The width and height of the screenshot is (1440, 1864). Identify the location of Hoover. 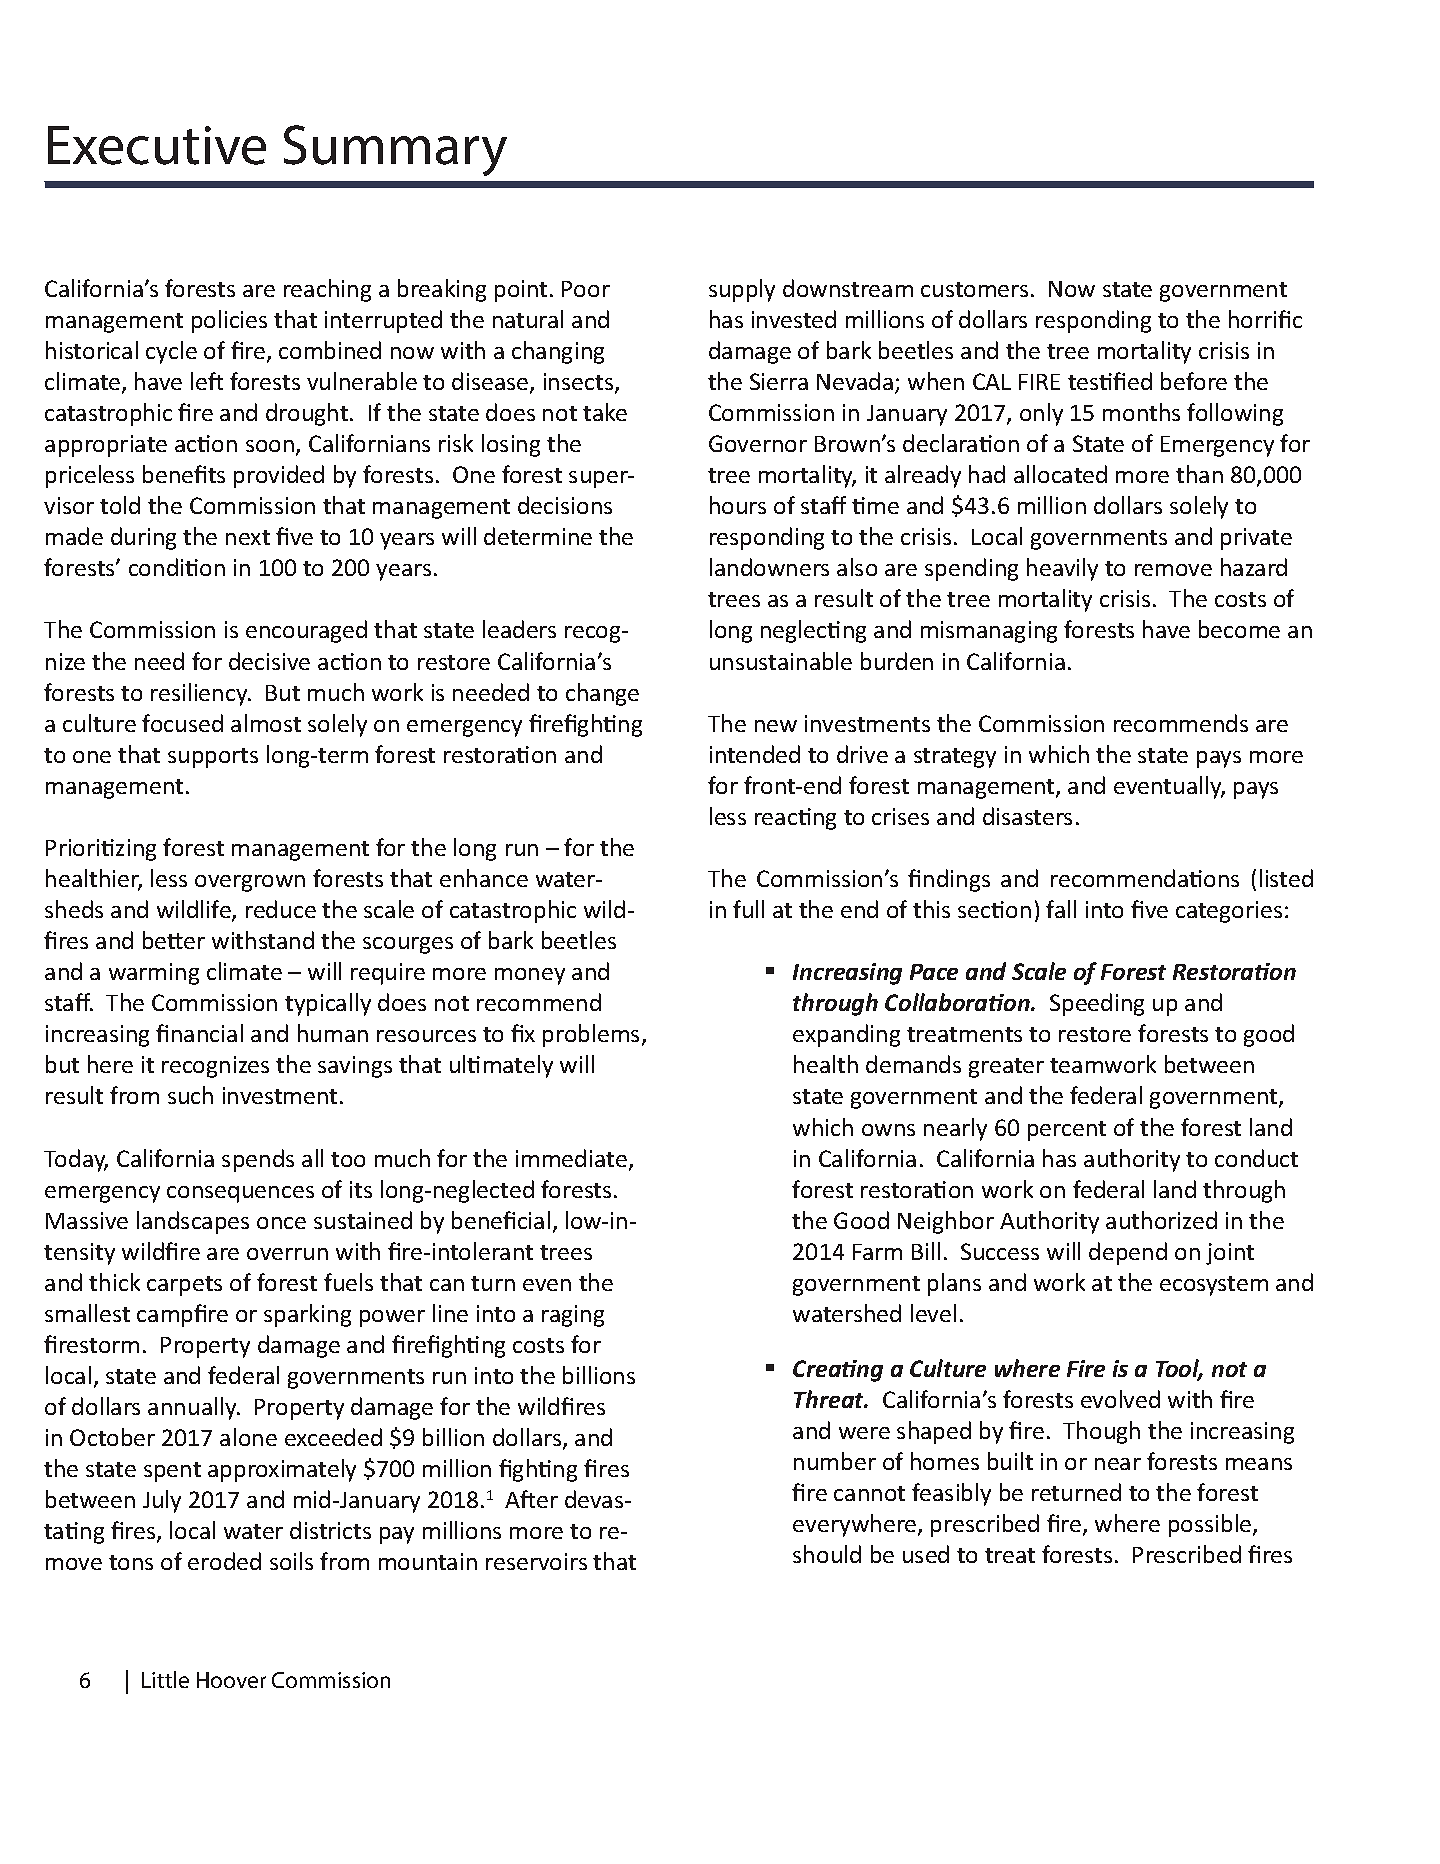
(231, 1680).
